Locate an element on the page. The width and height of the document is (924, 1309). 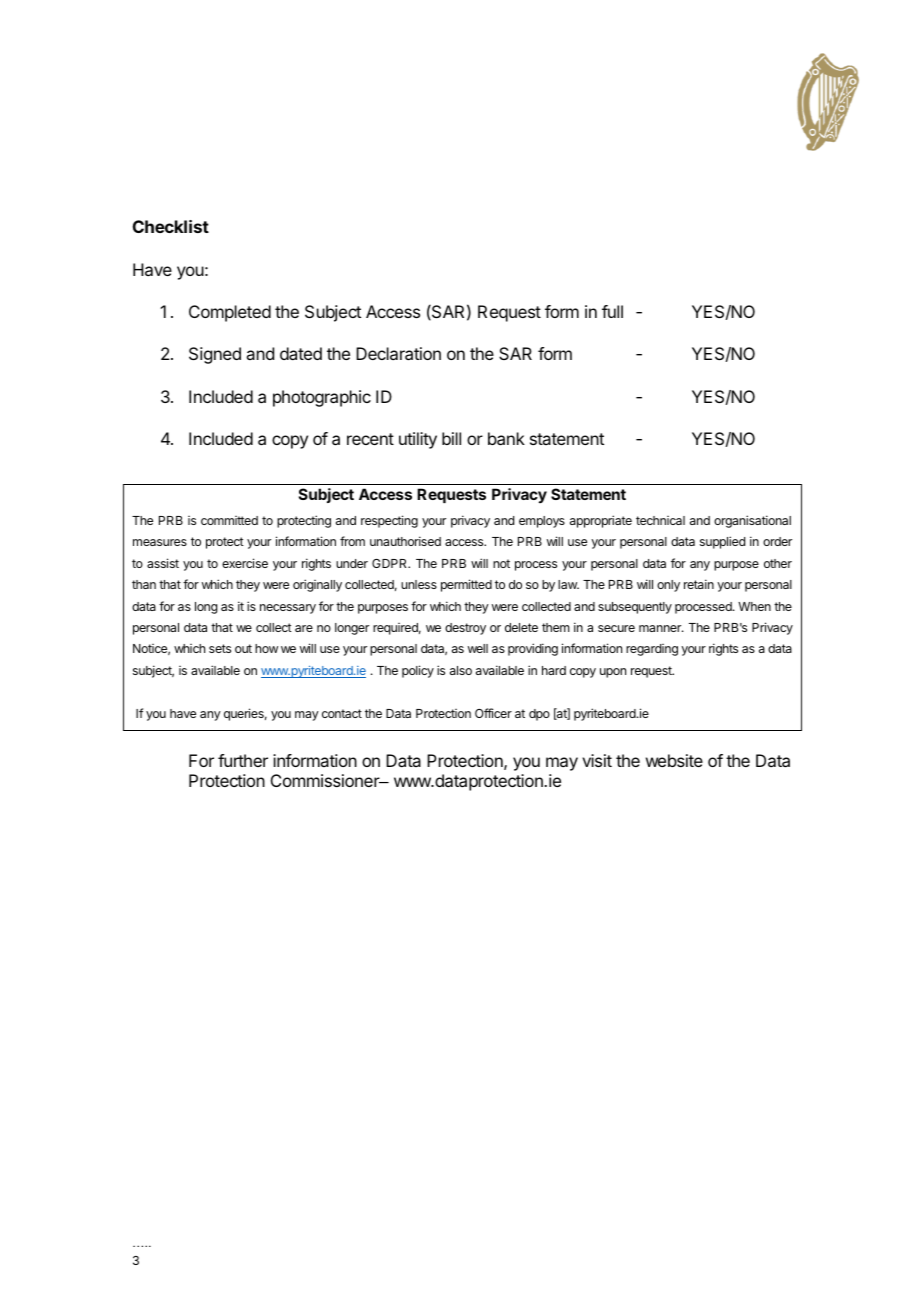
website is located at coordinates (674, 760).
